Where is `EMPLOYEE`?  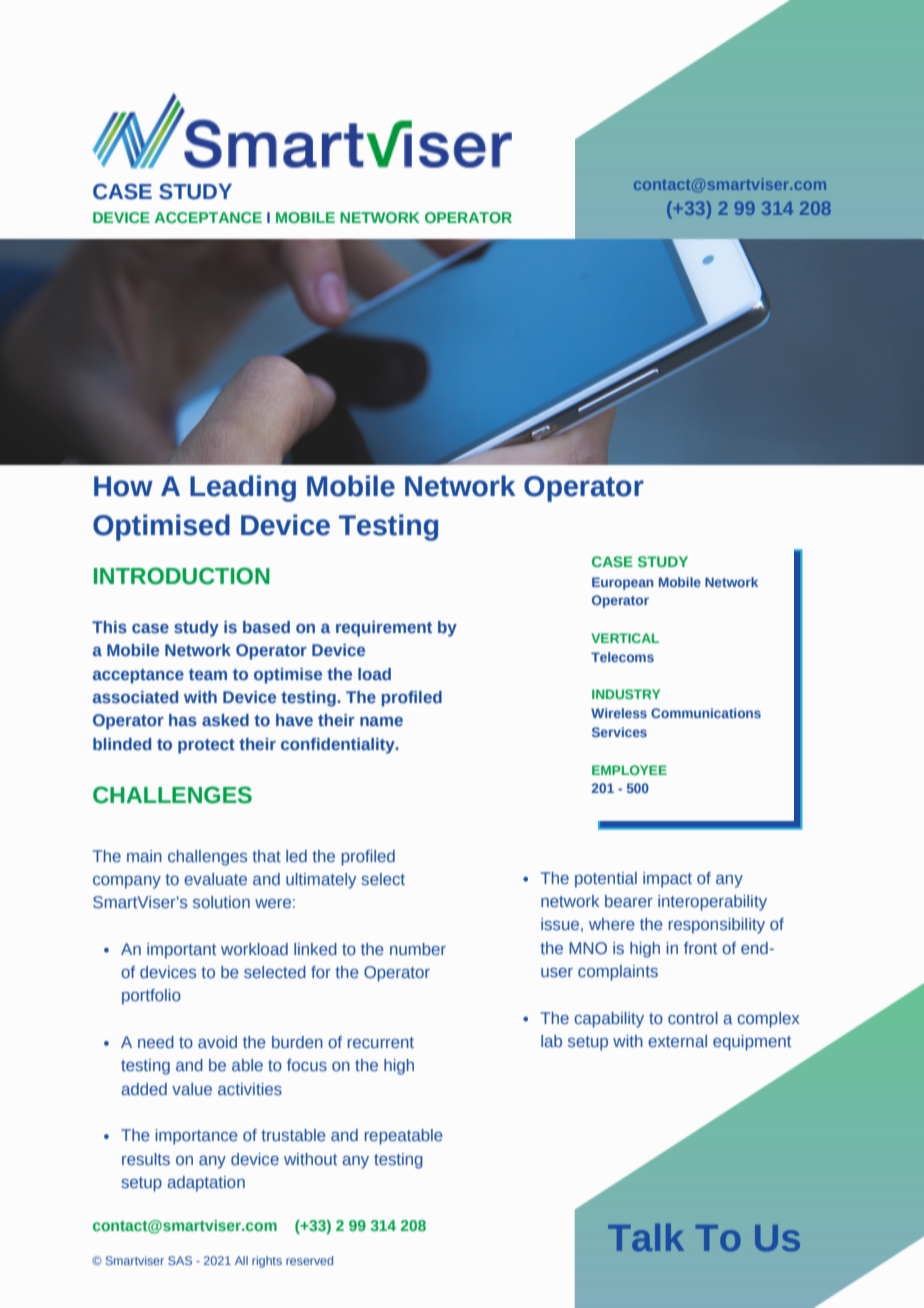
EMPLOYEE is located at coordinates (629, 770).
